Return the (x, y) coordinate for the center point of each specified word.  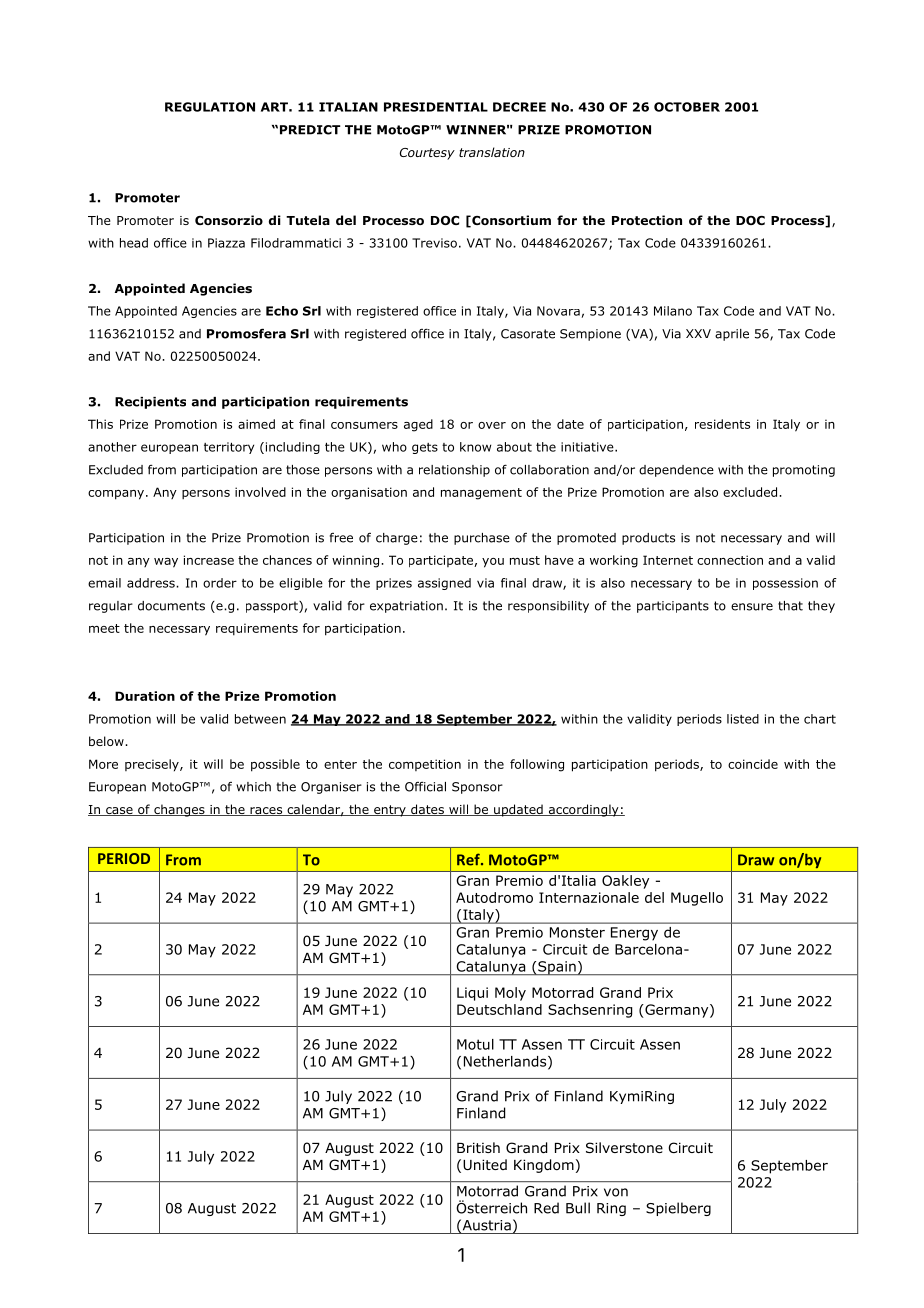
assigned (444, 584)
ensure (752, 607)
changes (179, 810)
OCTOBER (687, 107)
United (485, 1164)
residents (722, 424)
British (478, 1147)
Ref (469, 859)
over (492, 425)
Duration (145, 696)
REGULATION (210, 107)
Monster (577, 932)
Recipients (150, 403)
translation (492, 152)
